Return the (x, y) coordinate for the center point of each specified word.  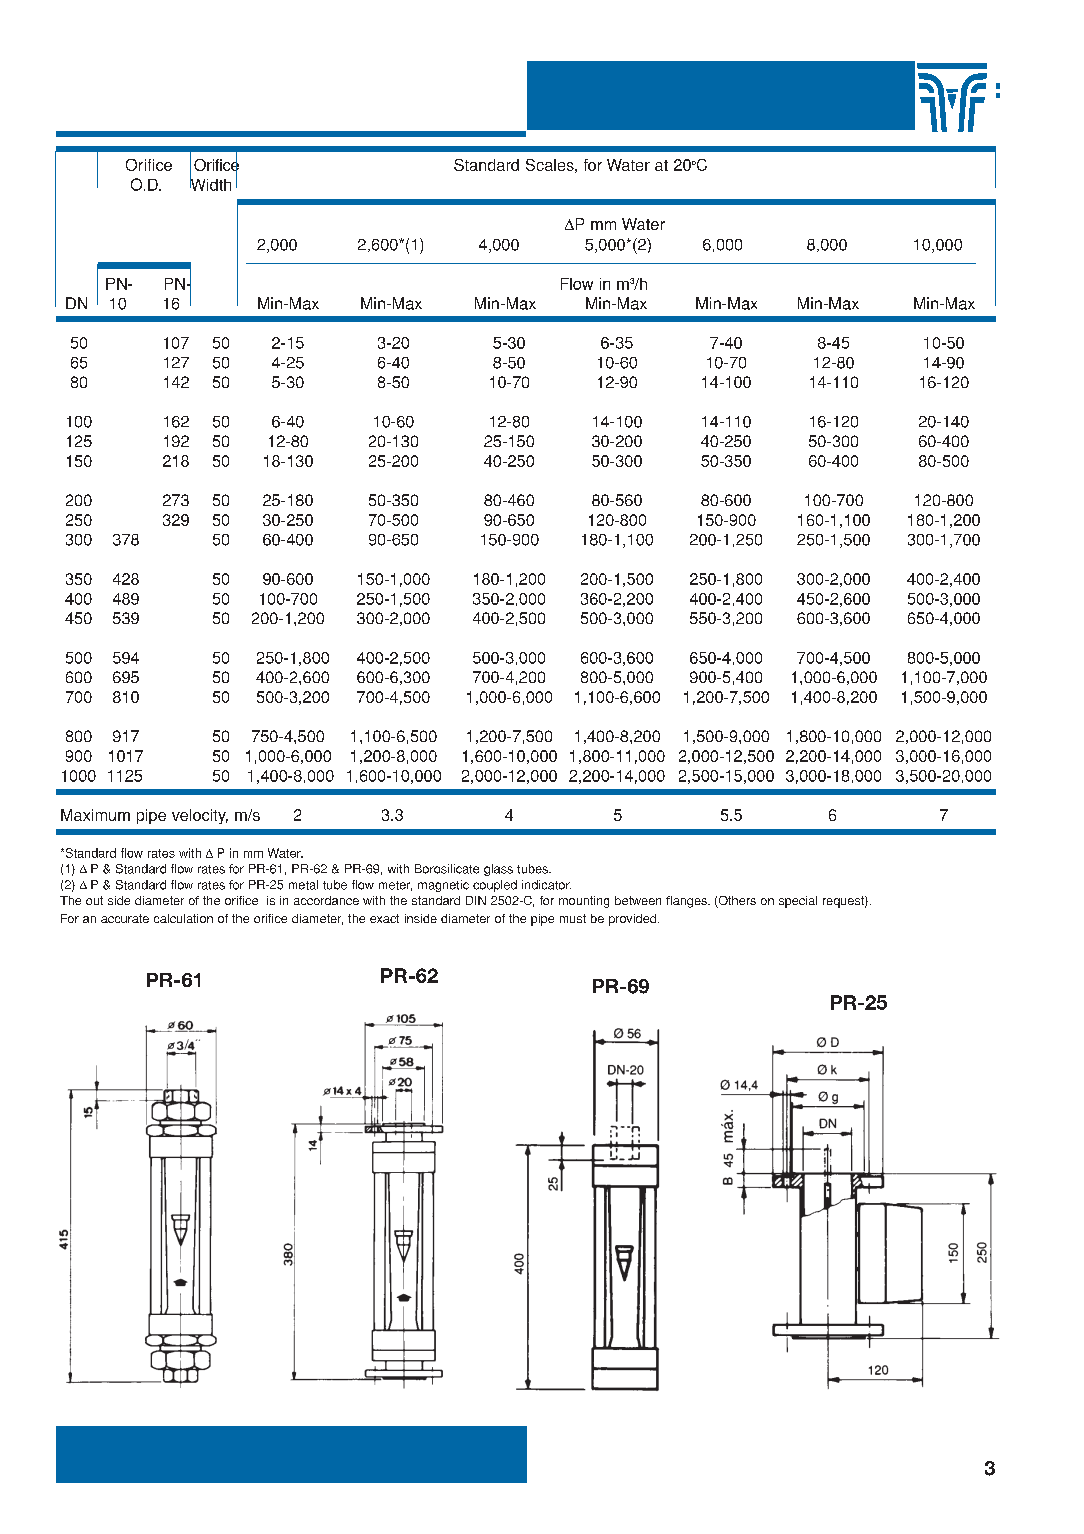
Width (210, 183)
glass (498, 870)
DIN (476, 900)
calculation (183, 918)
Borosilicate (447, 869)
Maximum (95, 815)
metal (303, 885)
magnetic (443, 886)
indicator (546, 885)
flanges (687, 902)
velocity (200, 816)
